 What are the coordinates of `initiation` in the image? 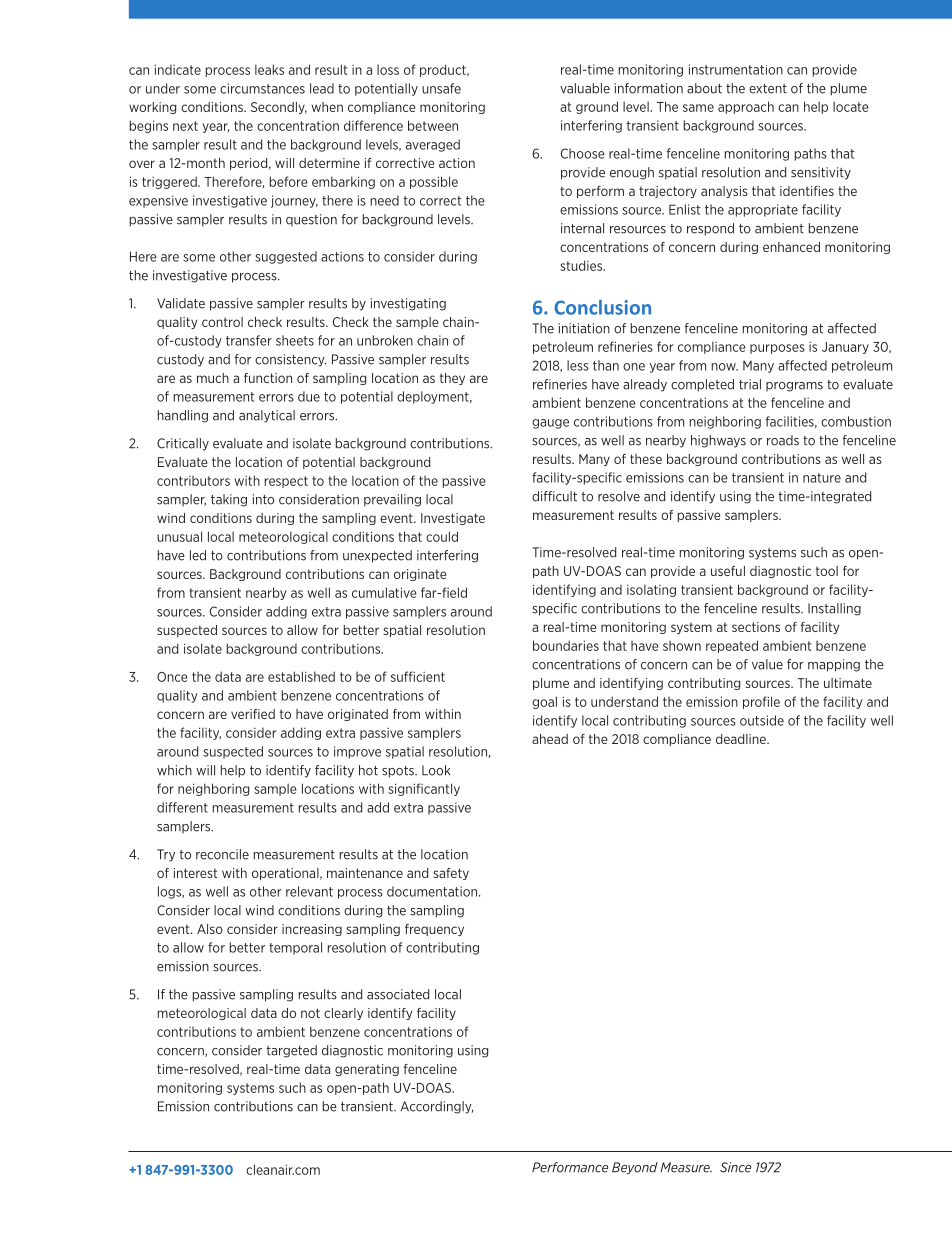 It's located at (584, 328).
